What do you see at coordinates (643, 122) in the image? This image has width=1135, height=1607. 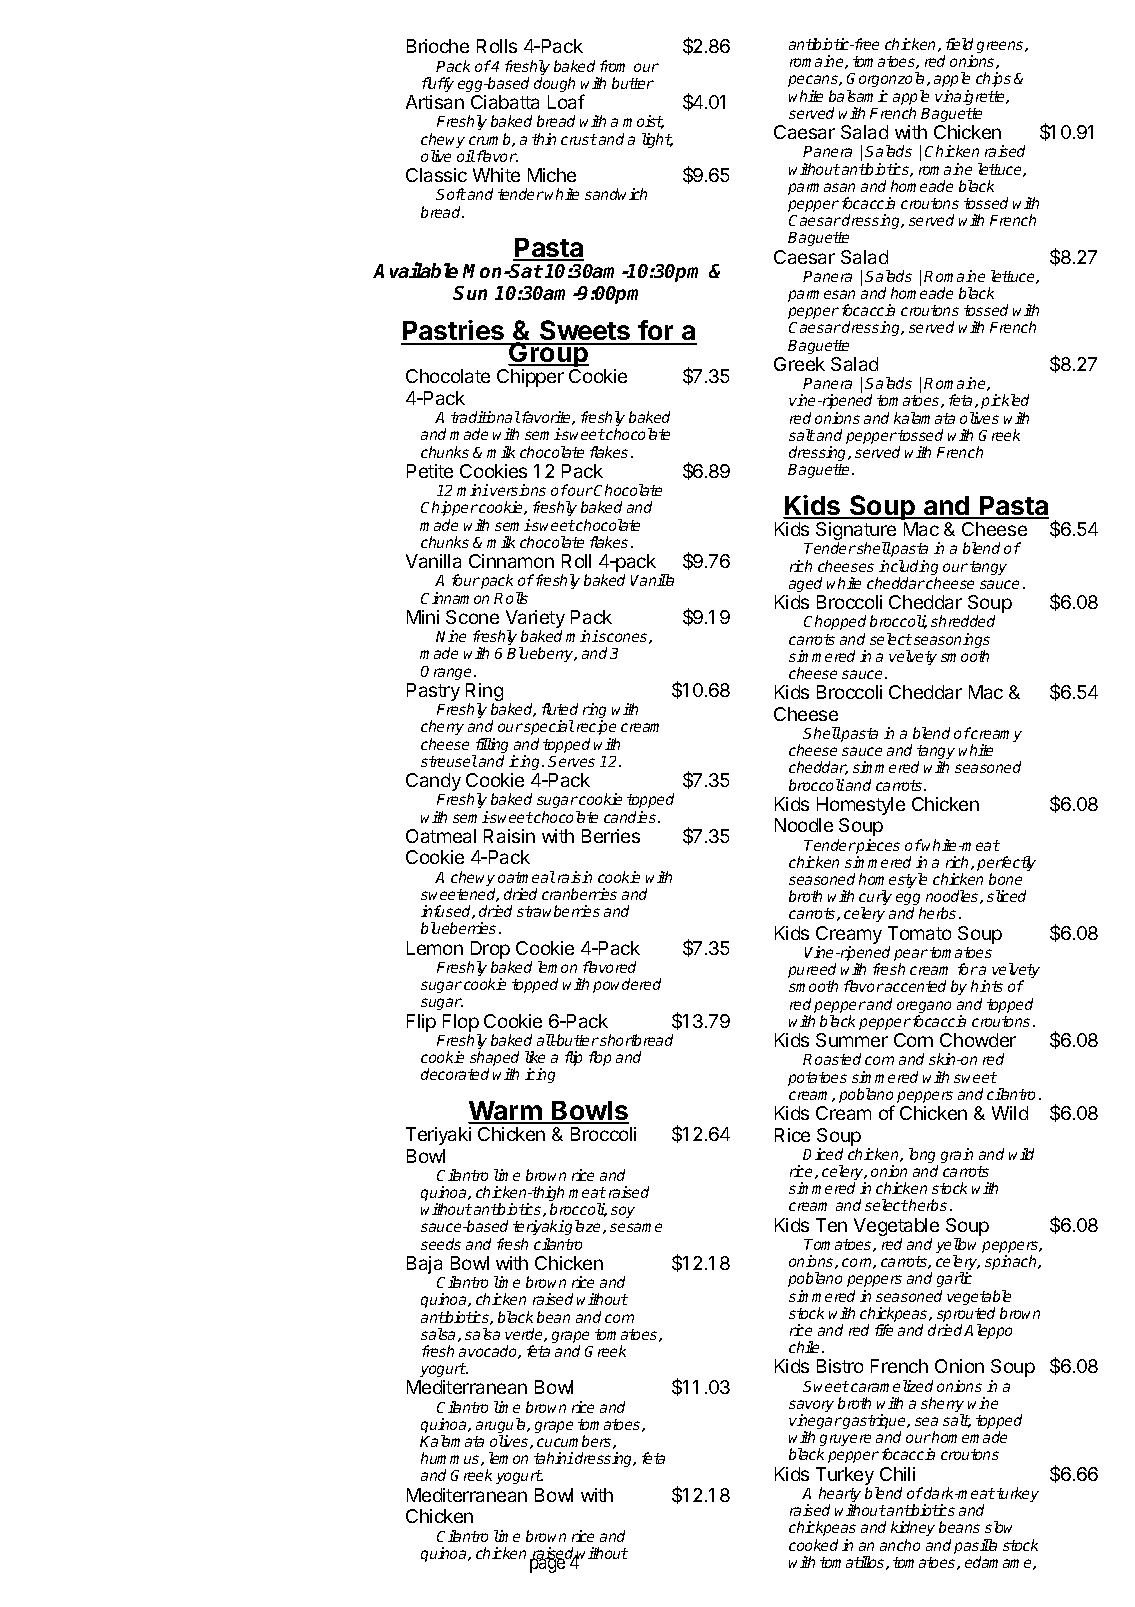 I see `moist` at bounding box center [643, 122].
